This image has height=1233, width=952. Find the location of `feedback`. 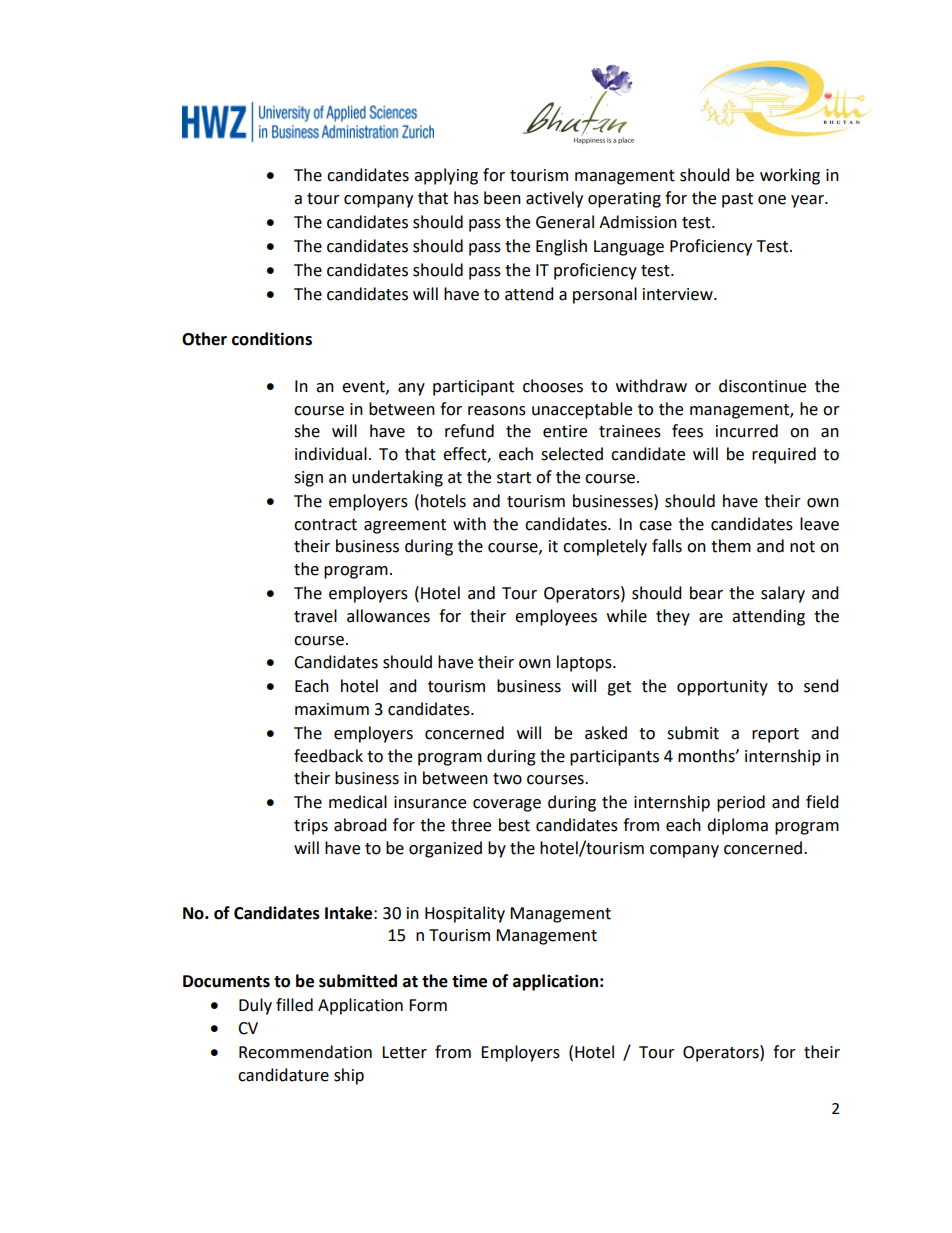

feedback is located at coordinates (328, 756).
